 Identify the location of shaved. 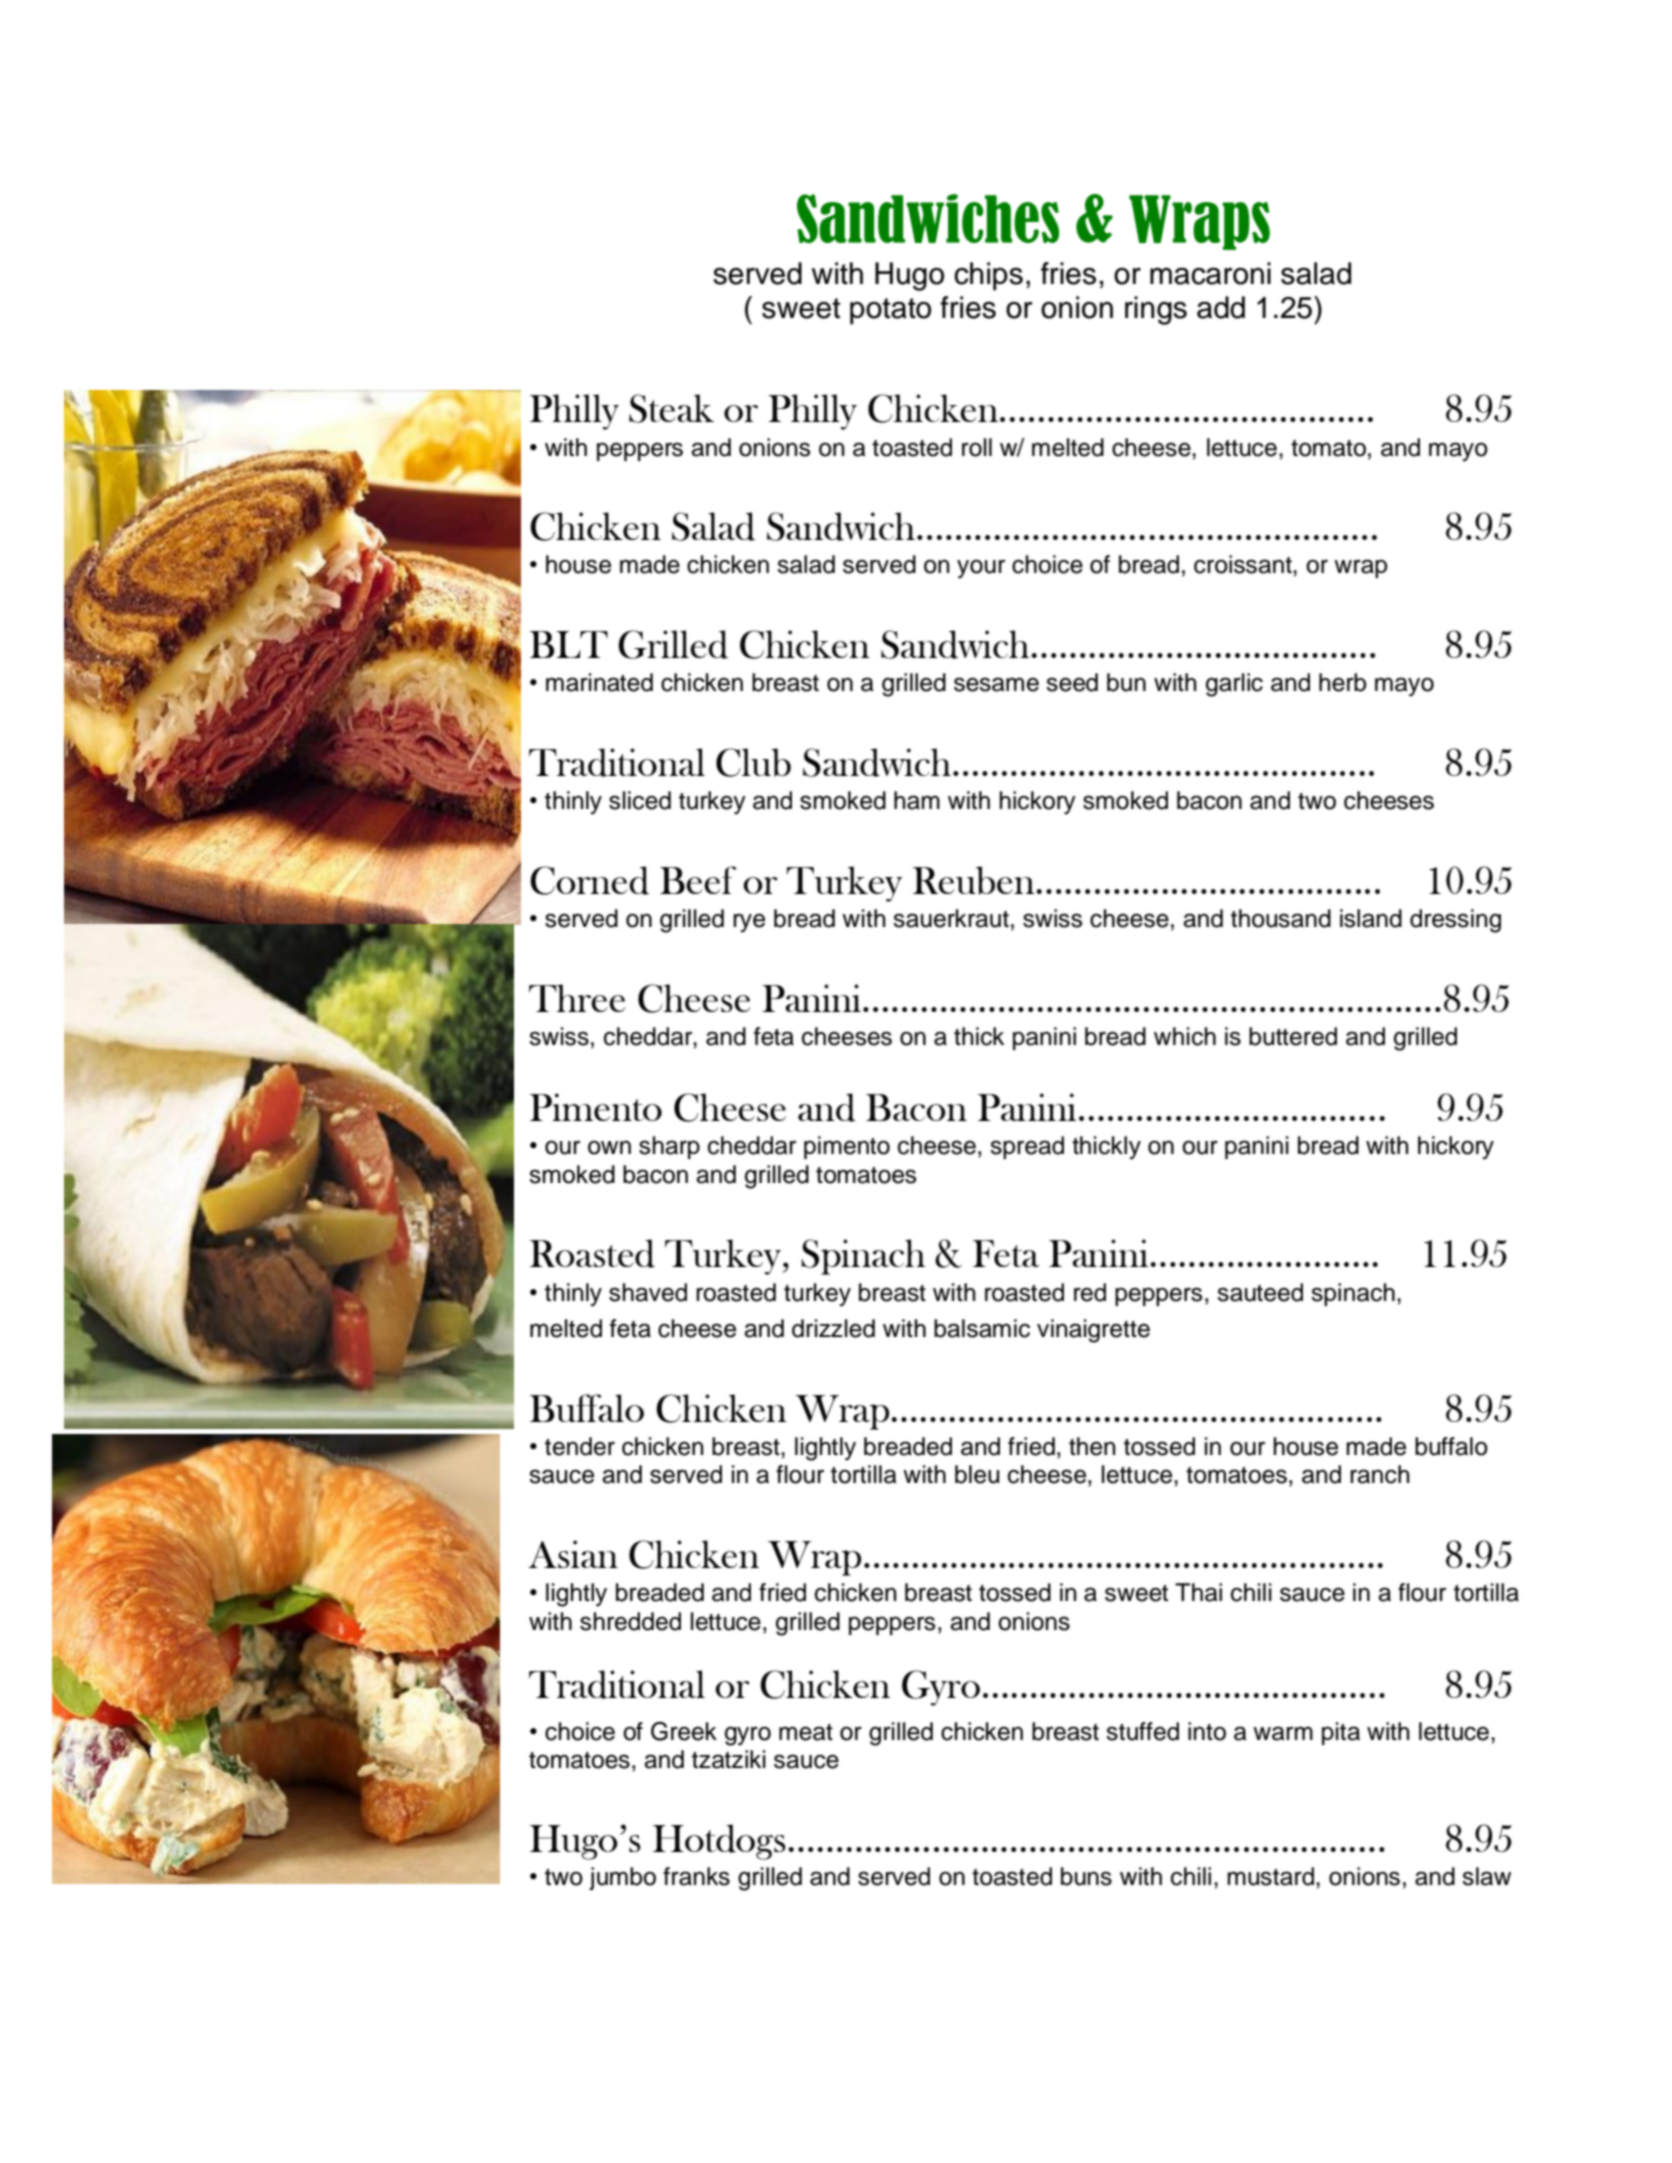
(648, 1292).
